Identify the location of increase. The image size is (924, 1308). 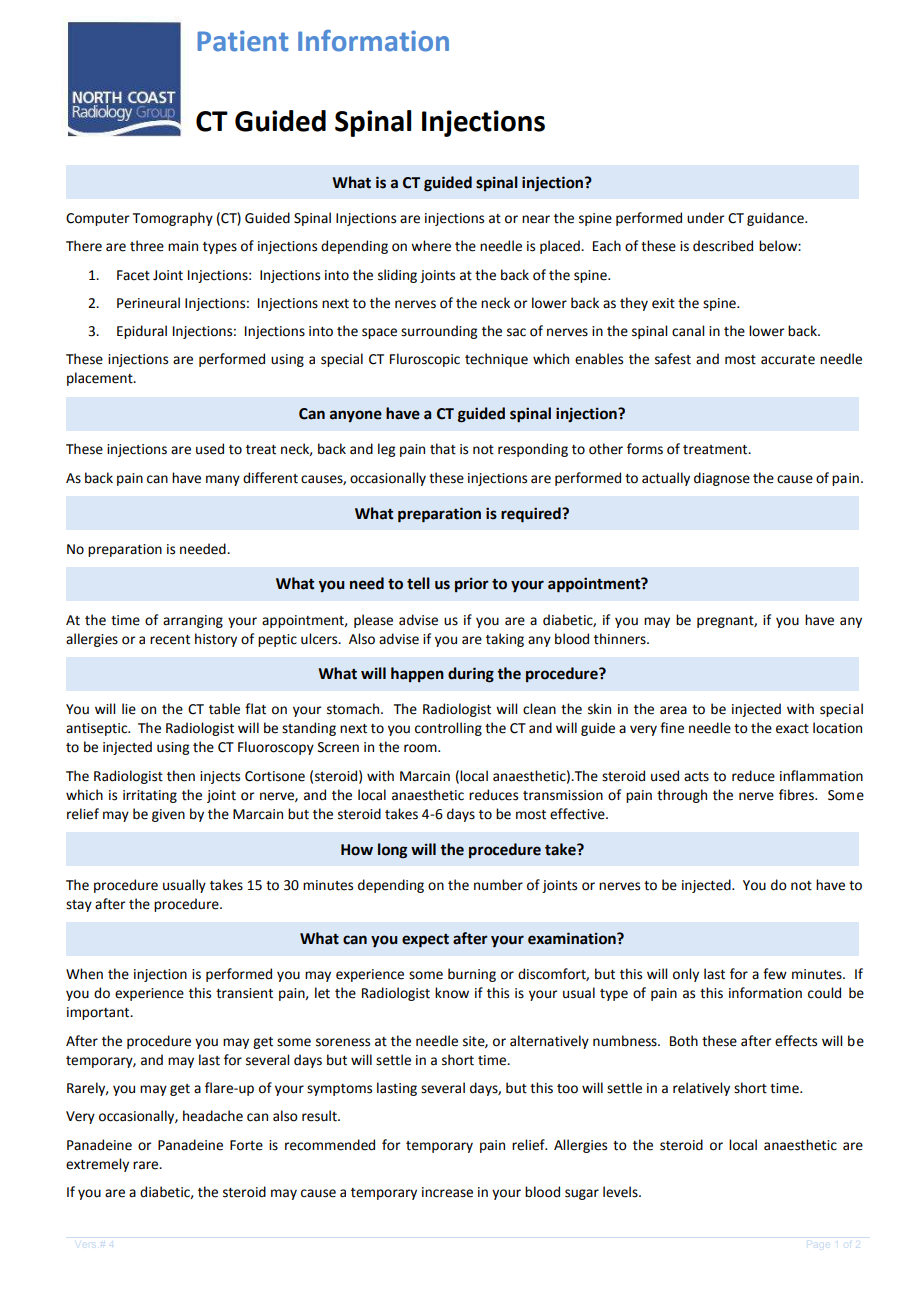
(447, 1192).
